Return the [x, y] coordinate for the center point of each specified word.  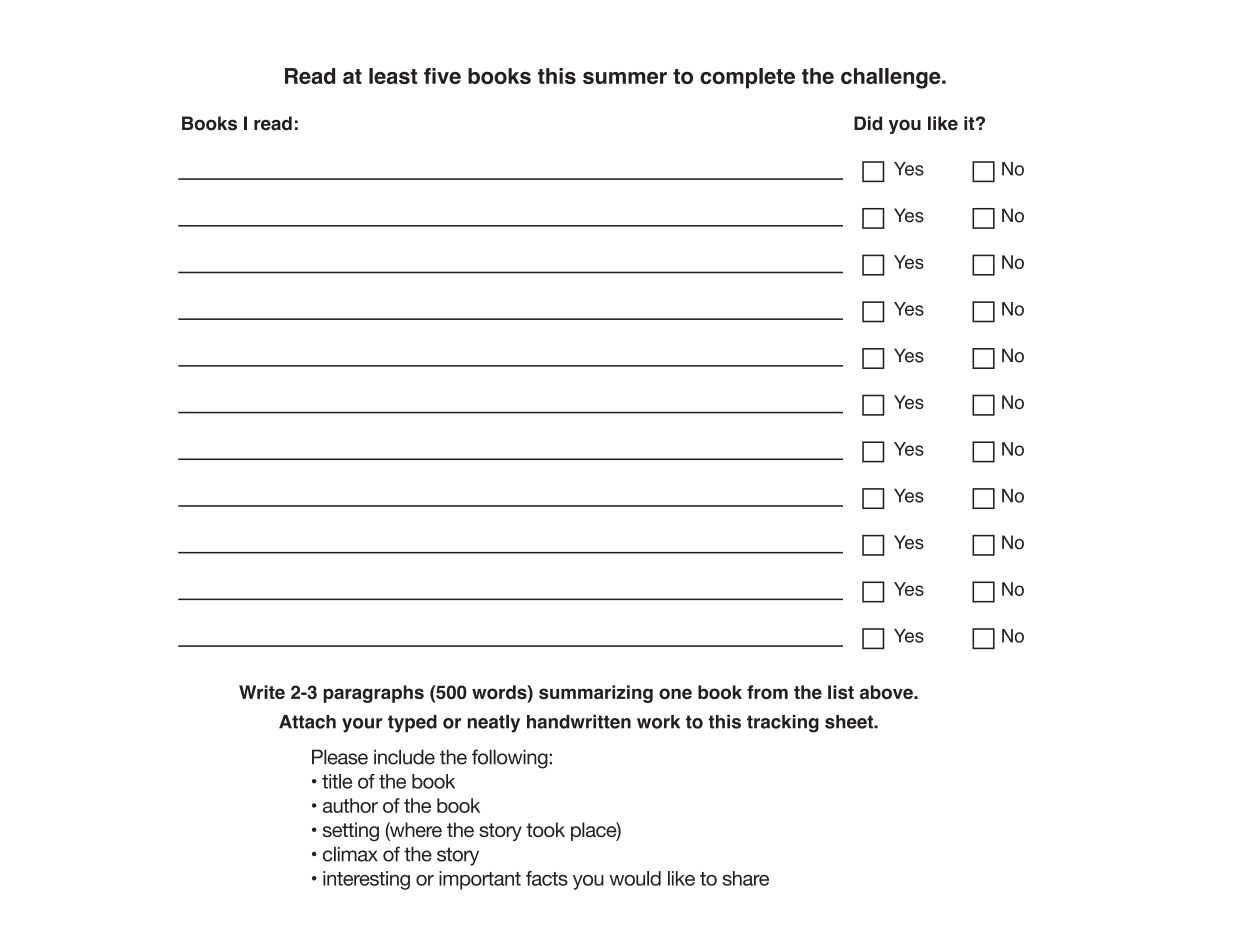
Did [868, 123]
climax [350, 854]
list [841, 692]
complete [747, 78]
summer [625, 78]
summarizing [596, 694]
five [442, 76]
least [393, 76]
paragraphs [374, 694]
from [767, 692]
